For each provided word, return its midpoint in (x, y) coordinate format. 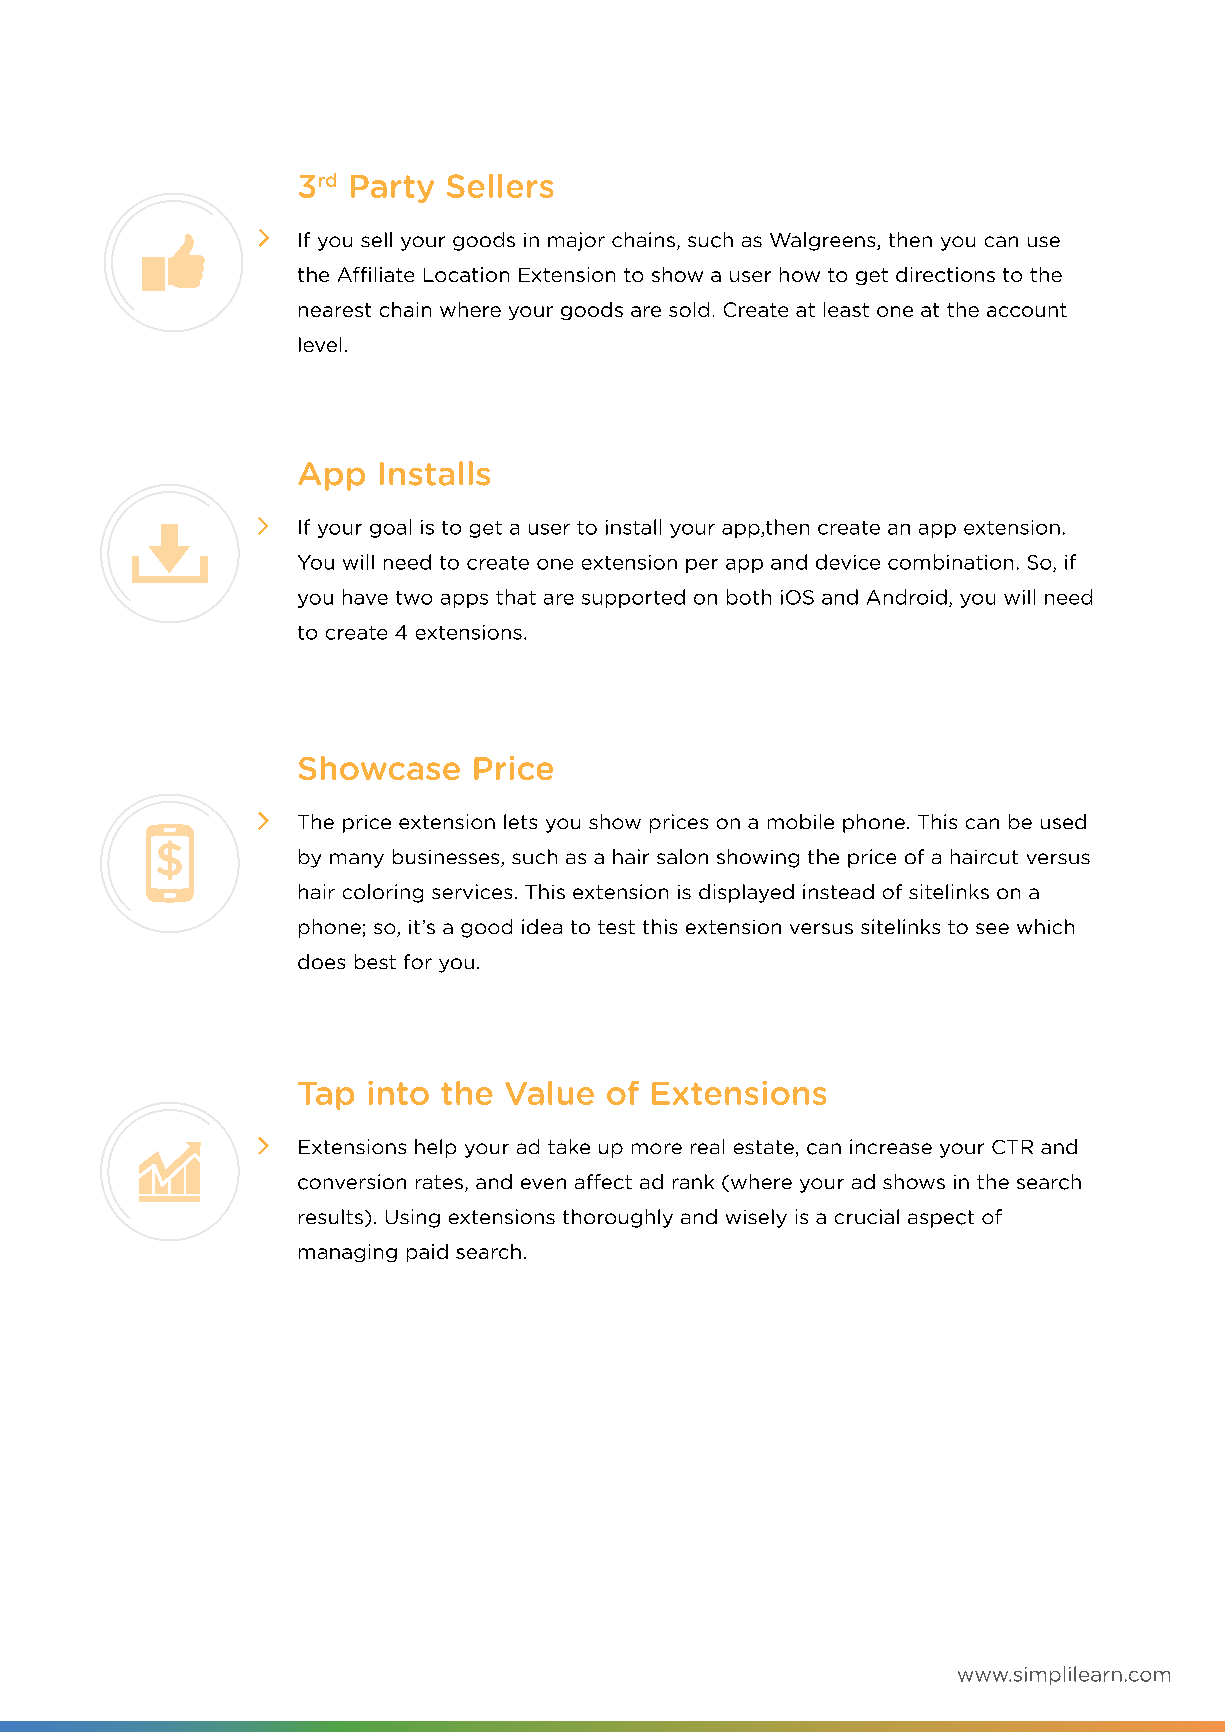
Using (413, 1218)
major (576, 241)
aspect (941, 1219)
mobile (801, 821)
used (1063, 821)
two (414, 598)
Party (392, 189)
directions (945, 274)
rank (693, 1181)
